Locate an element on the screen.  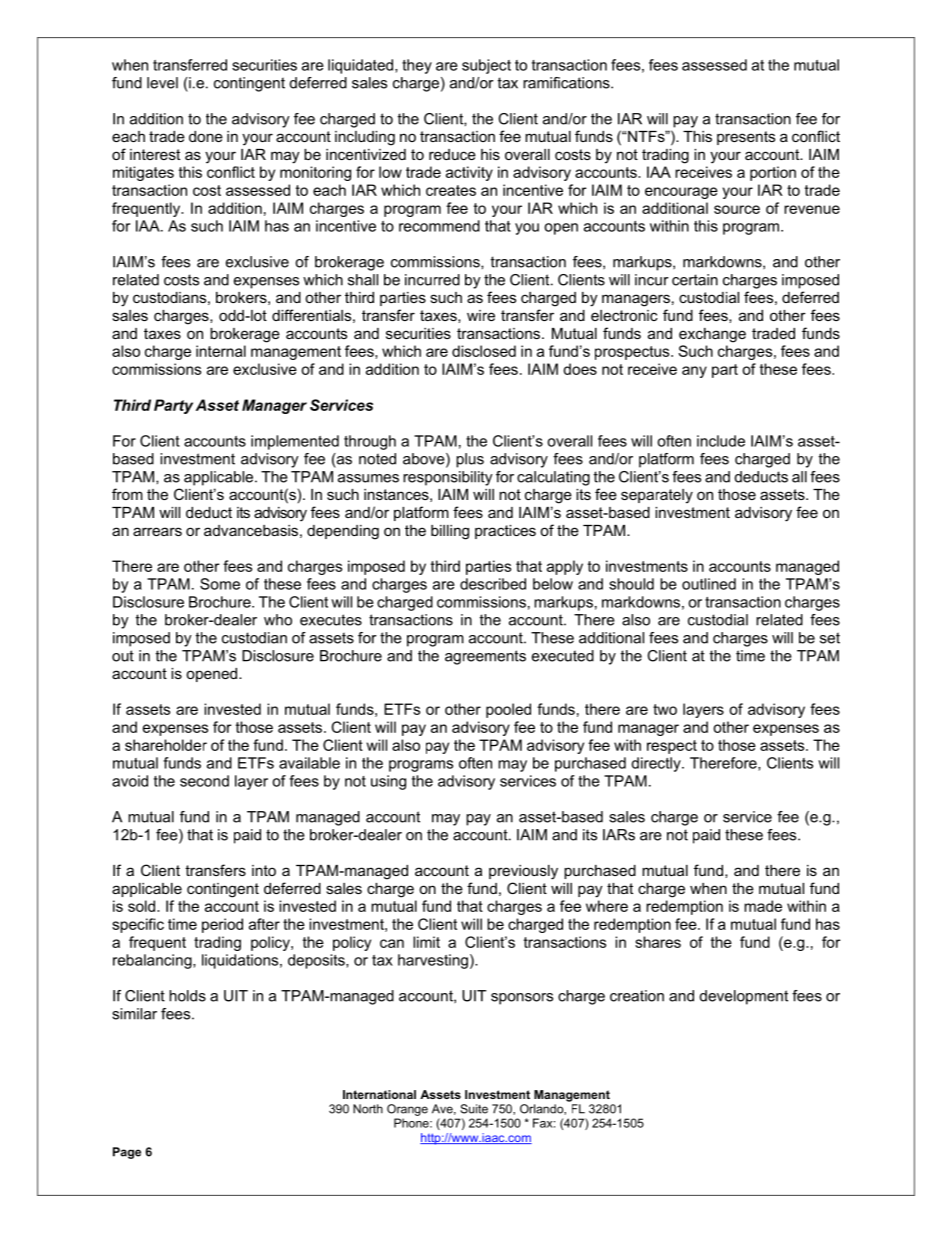
second is located at coordinates (204, 781).
